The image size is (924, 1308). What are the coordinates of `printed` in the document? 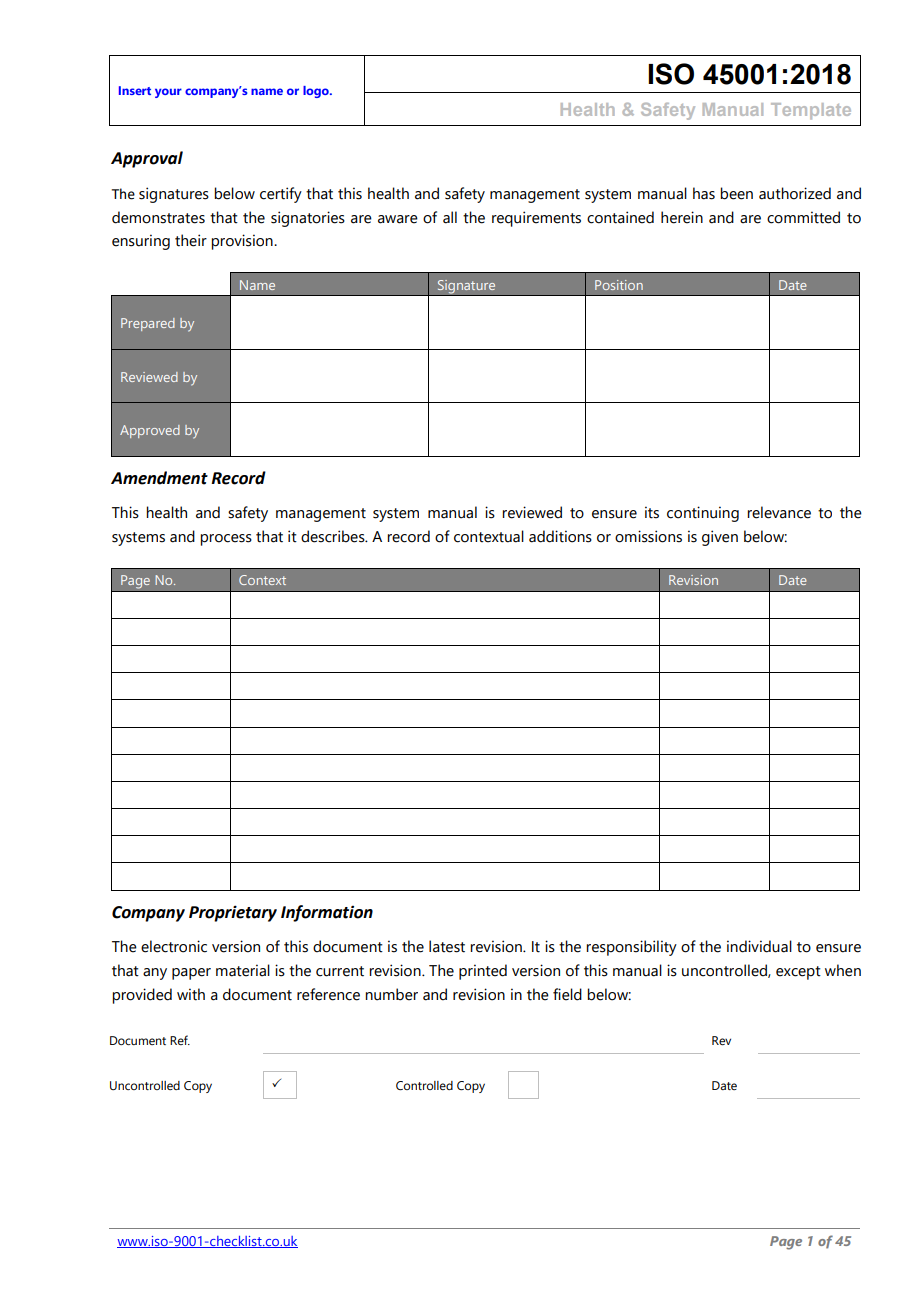 It's located at (483, 972).
